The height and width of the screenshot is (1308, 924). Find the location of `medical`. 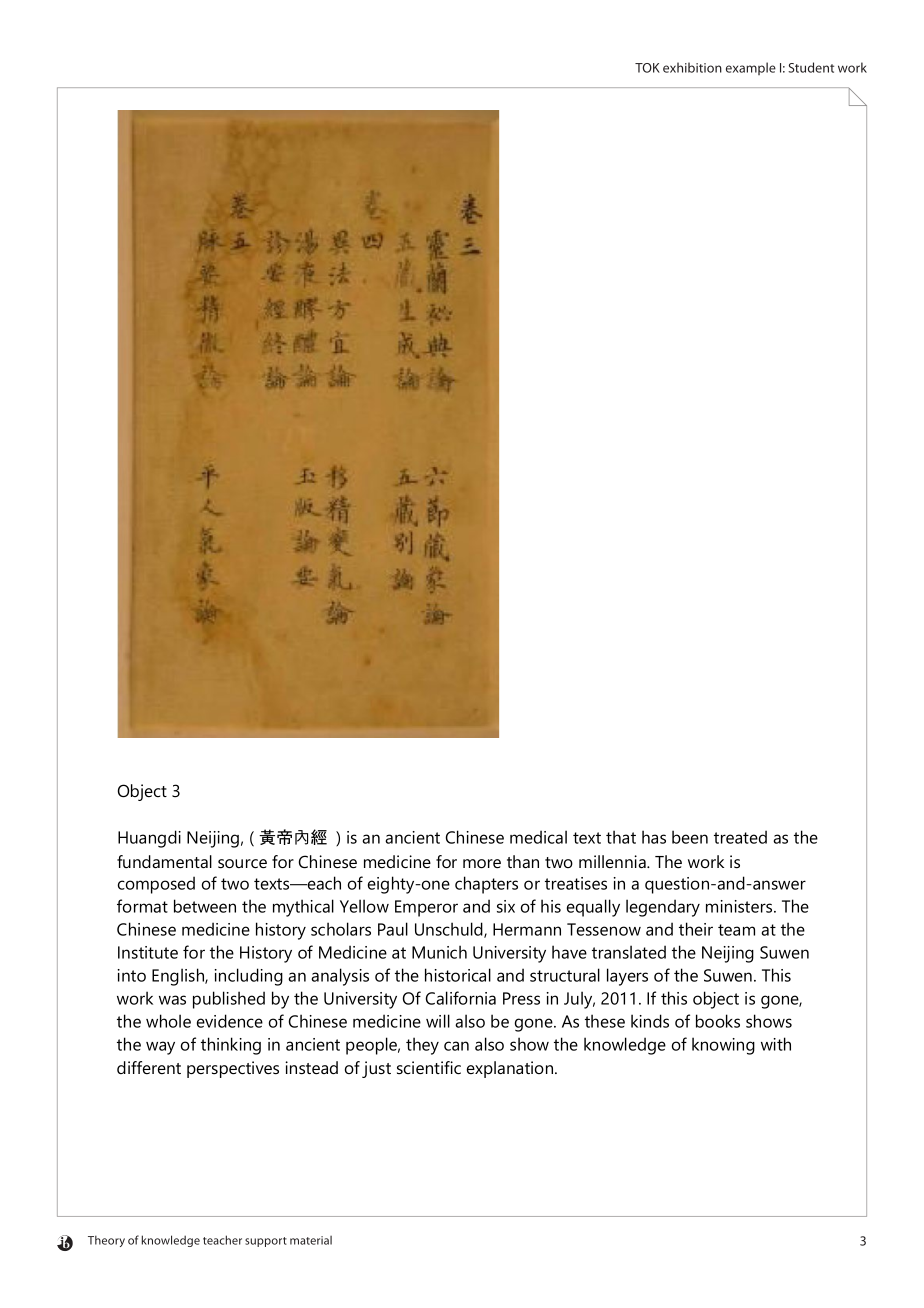

medical is located at coordinates (538, 837).
